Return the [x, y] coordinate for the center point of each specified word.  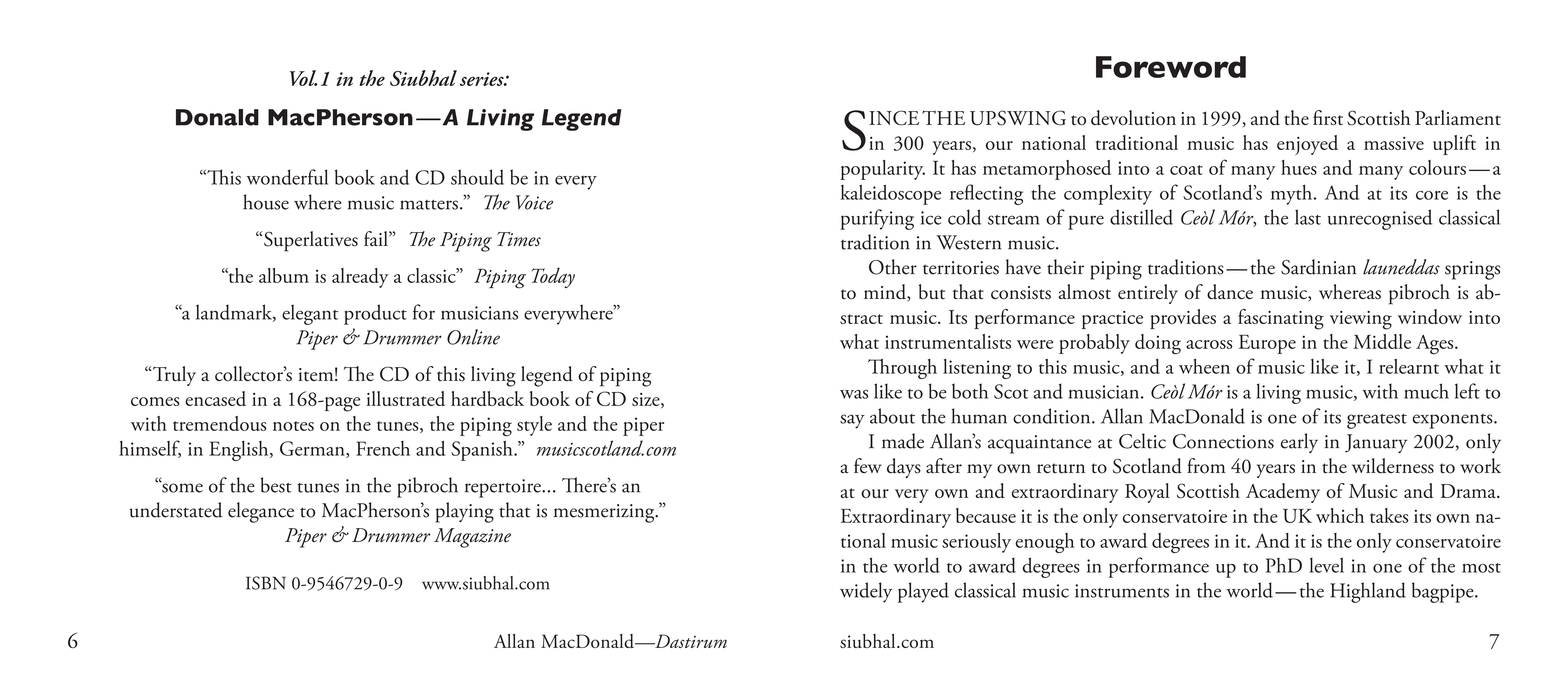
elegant [310, 314]
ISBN [266, 583]
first [1328, 118]
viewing [1361, 320]
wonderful [287, 177]
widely [866, 592]
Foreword [1171, 67]
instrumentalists [948, 341]
